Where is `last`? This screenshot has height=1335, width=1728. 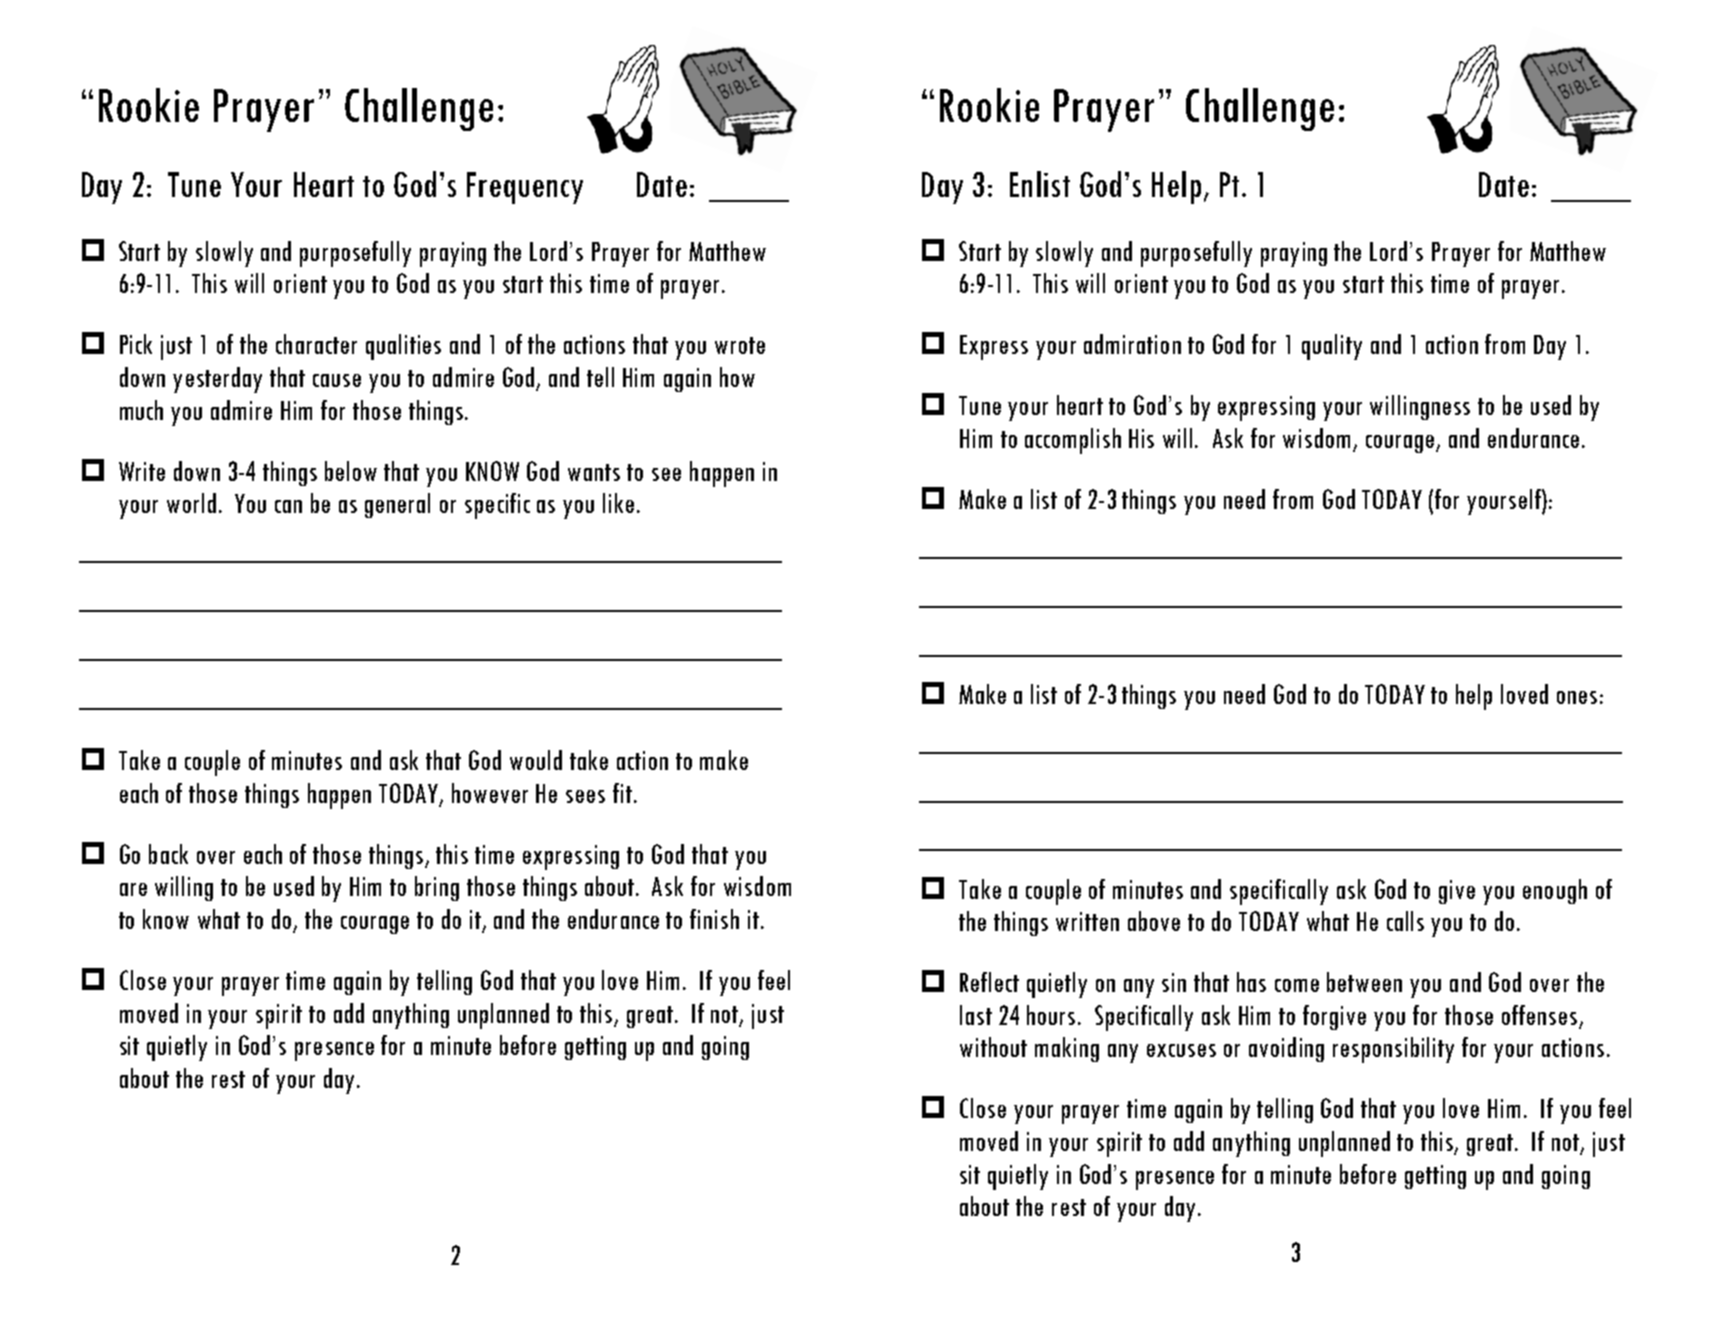
last is located at coordinates (976, 1015).
